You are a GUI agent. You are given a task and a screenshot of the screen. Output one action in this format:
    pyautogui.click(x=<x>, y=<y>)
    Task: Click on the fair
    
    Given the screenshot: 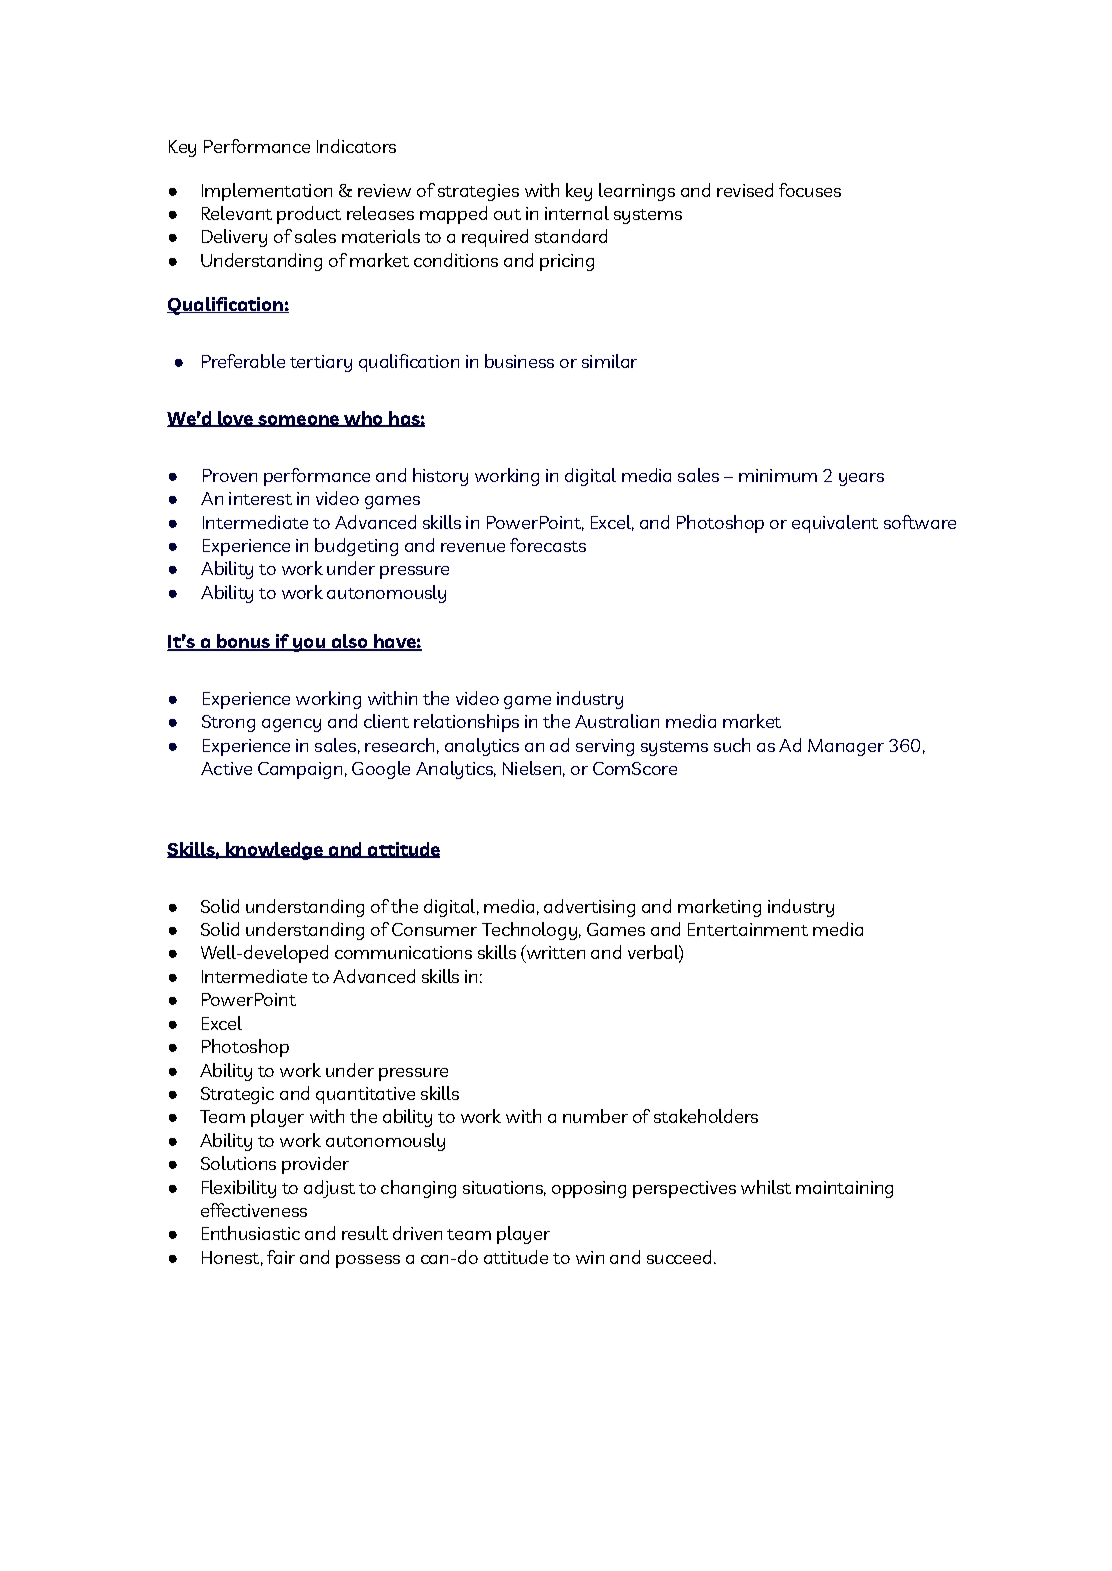 What is the action you would take?
    pyautogui.click(x=281, y=1257)
